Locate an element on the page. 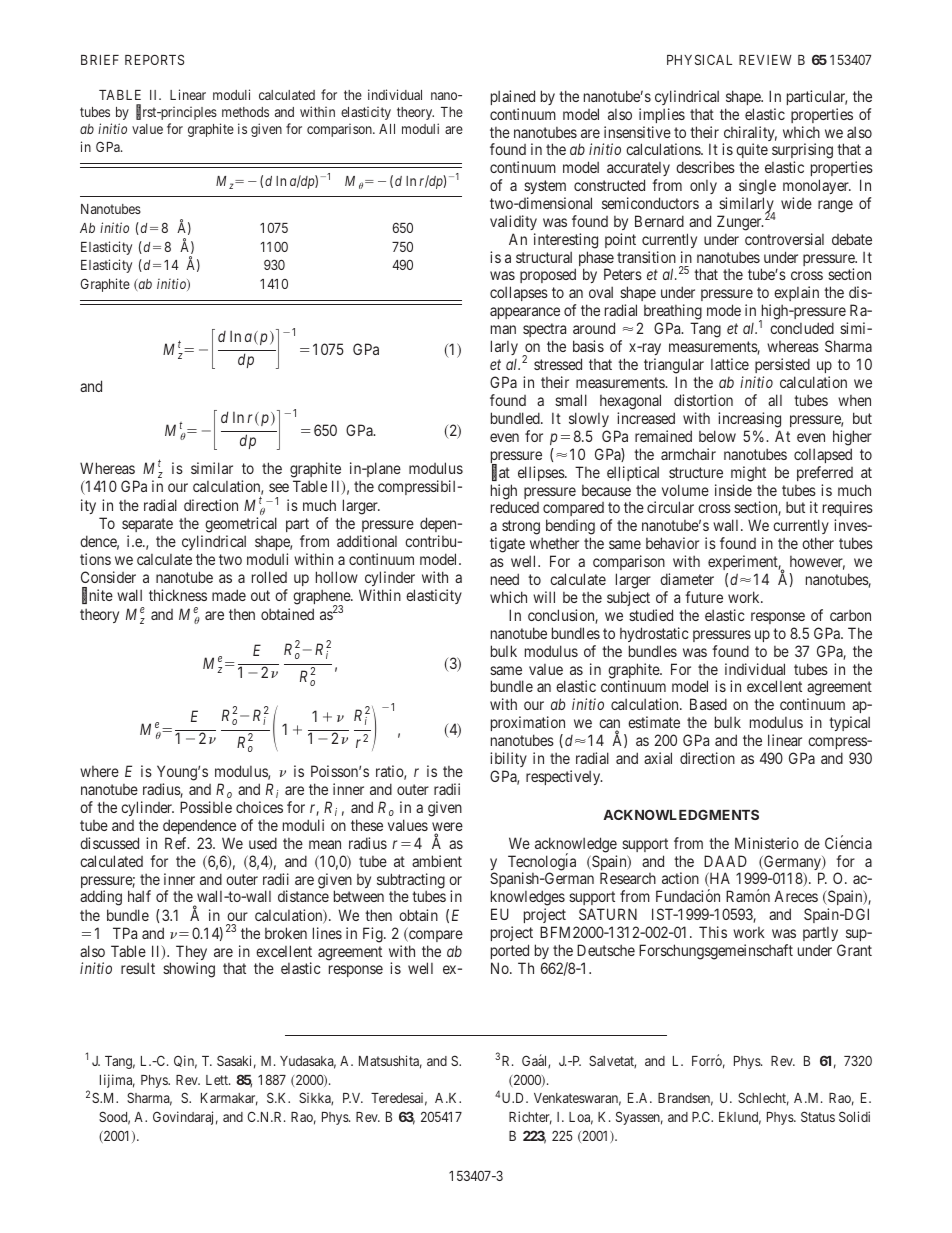 This image has height=1233, width=952. future is located at coordinates (704, 597).
